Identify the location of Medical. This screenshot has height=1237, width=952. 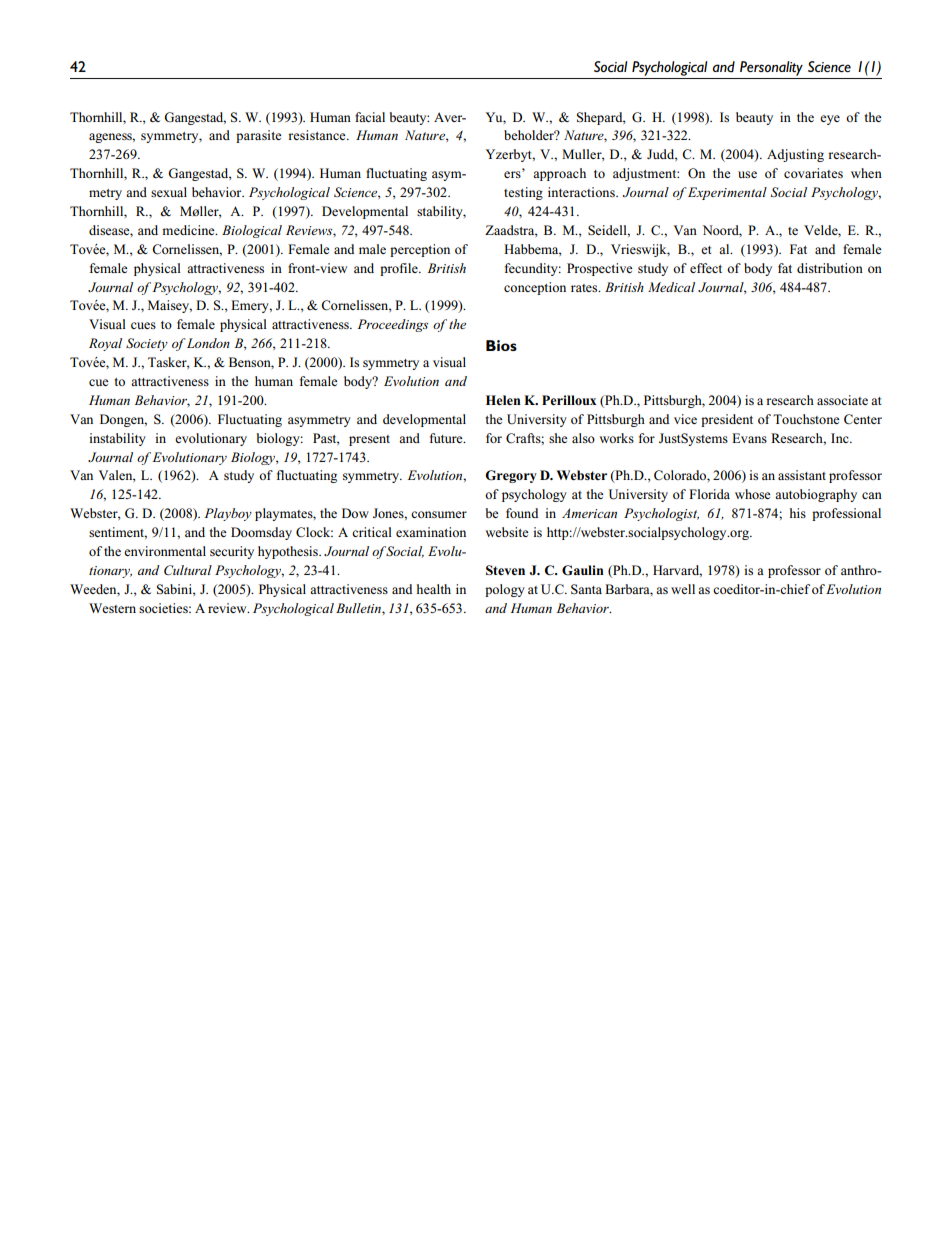
(671, 287).
